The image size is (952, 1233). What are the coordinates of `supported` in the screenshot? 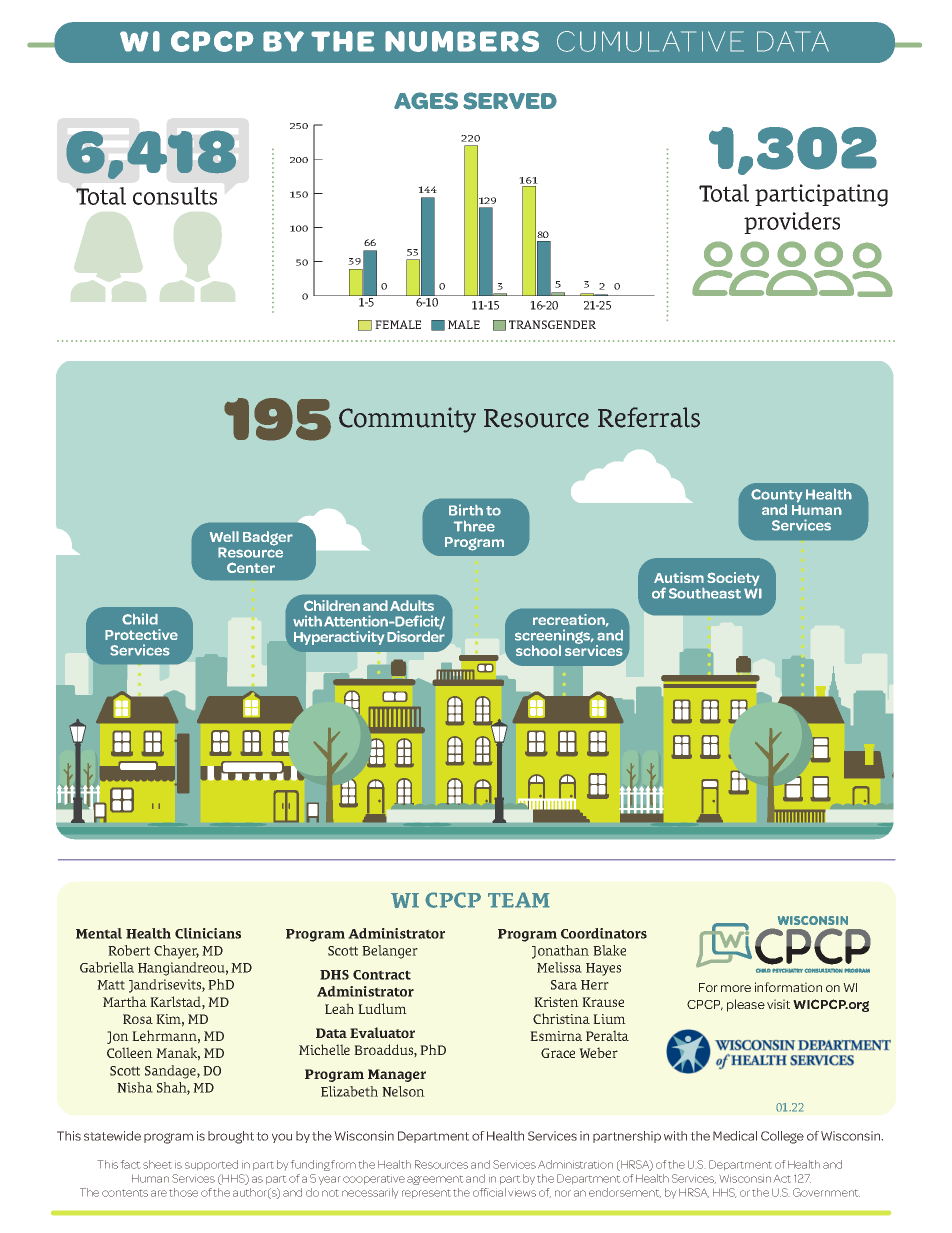 It's located at (211, 1165).
